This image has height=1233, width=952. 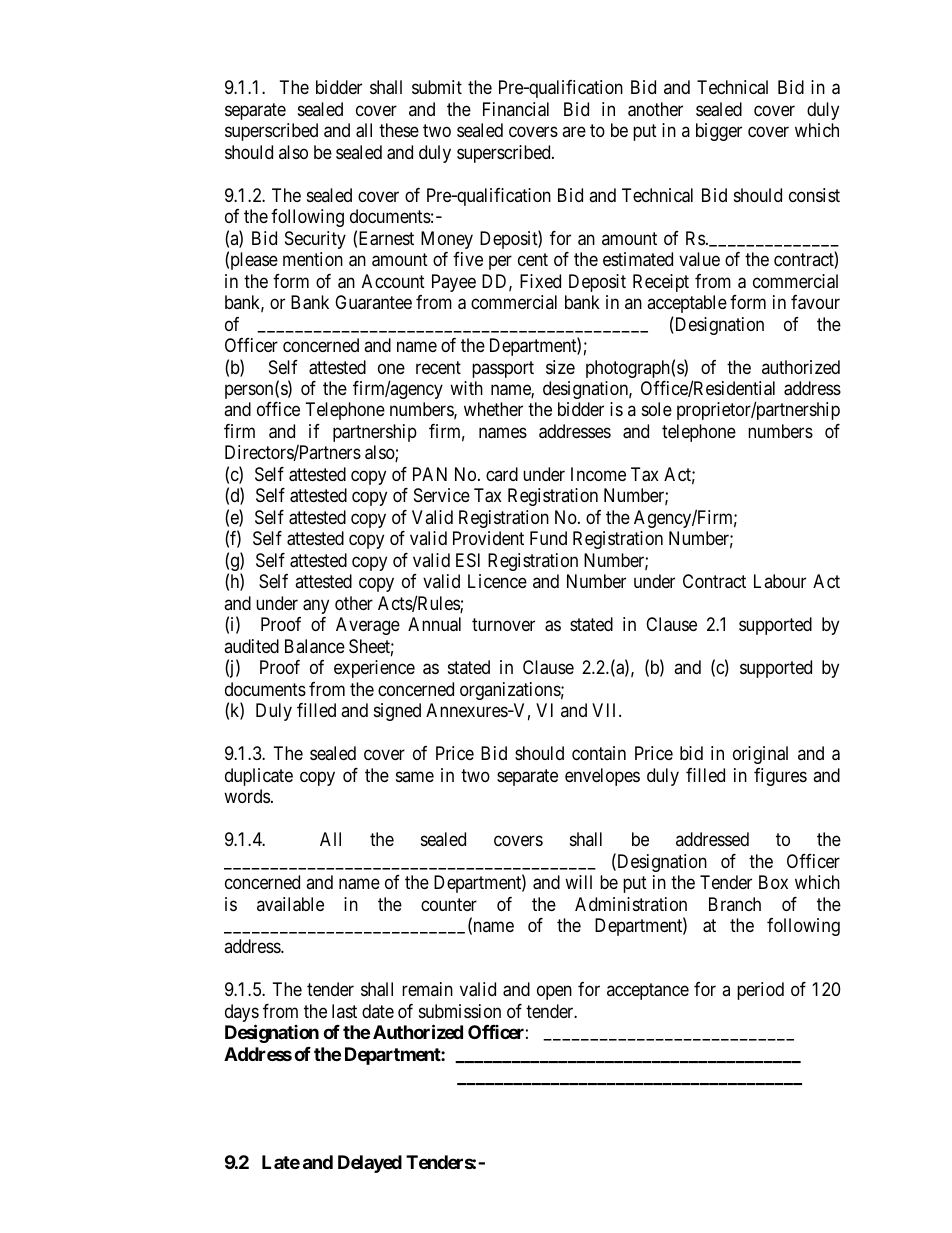 I want to click on bigger, so click(x=719, y=132).
